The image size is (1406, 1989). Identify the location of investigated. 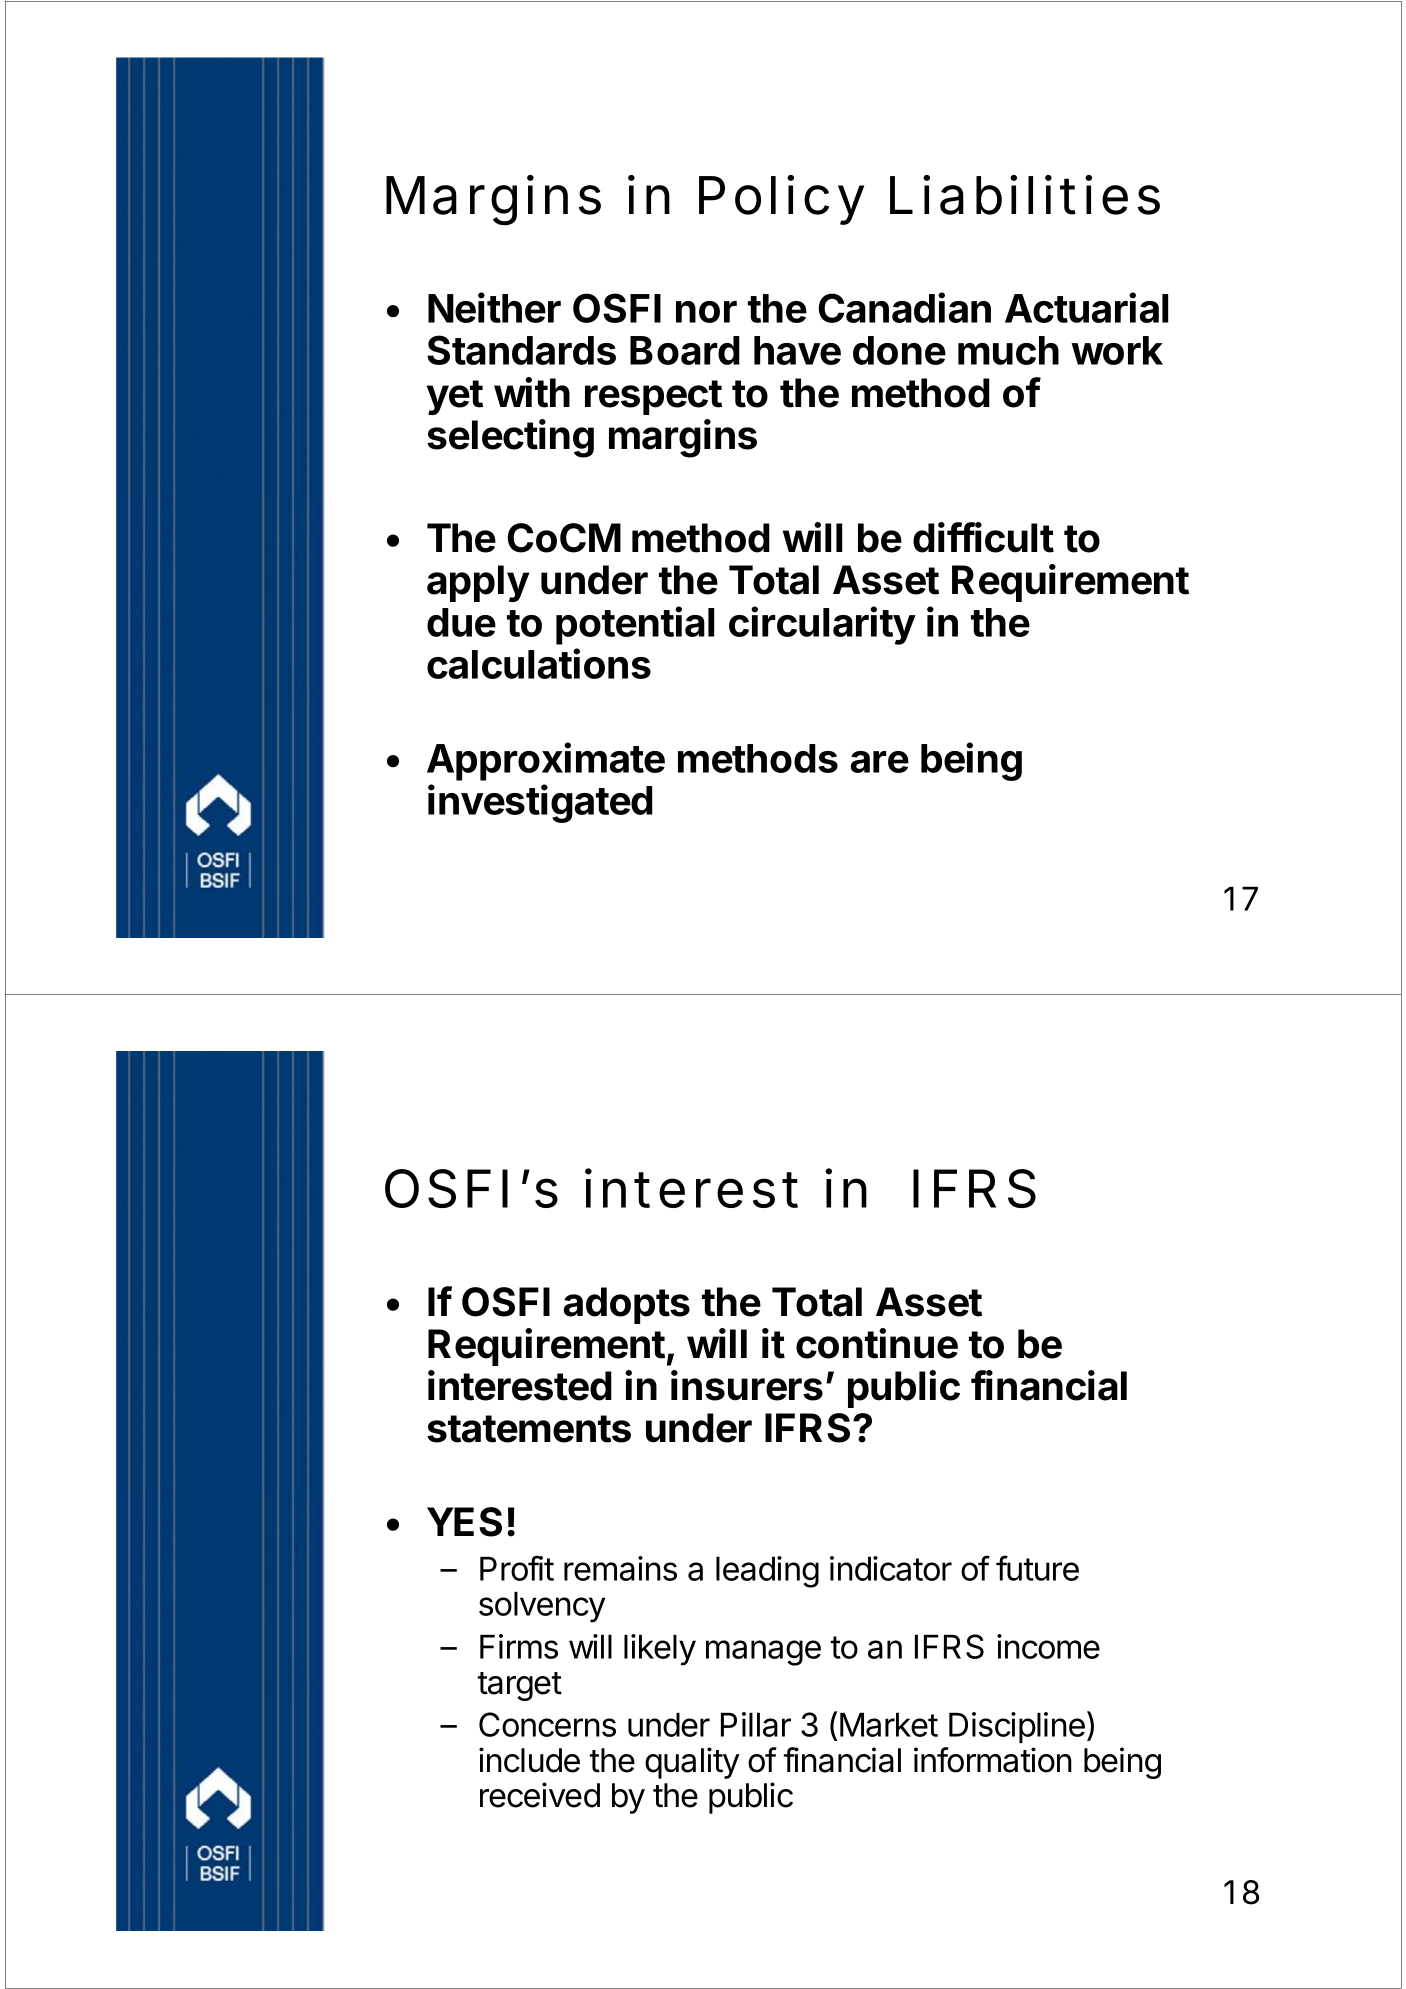
(540, 803).
